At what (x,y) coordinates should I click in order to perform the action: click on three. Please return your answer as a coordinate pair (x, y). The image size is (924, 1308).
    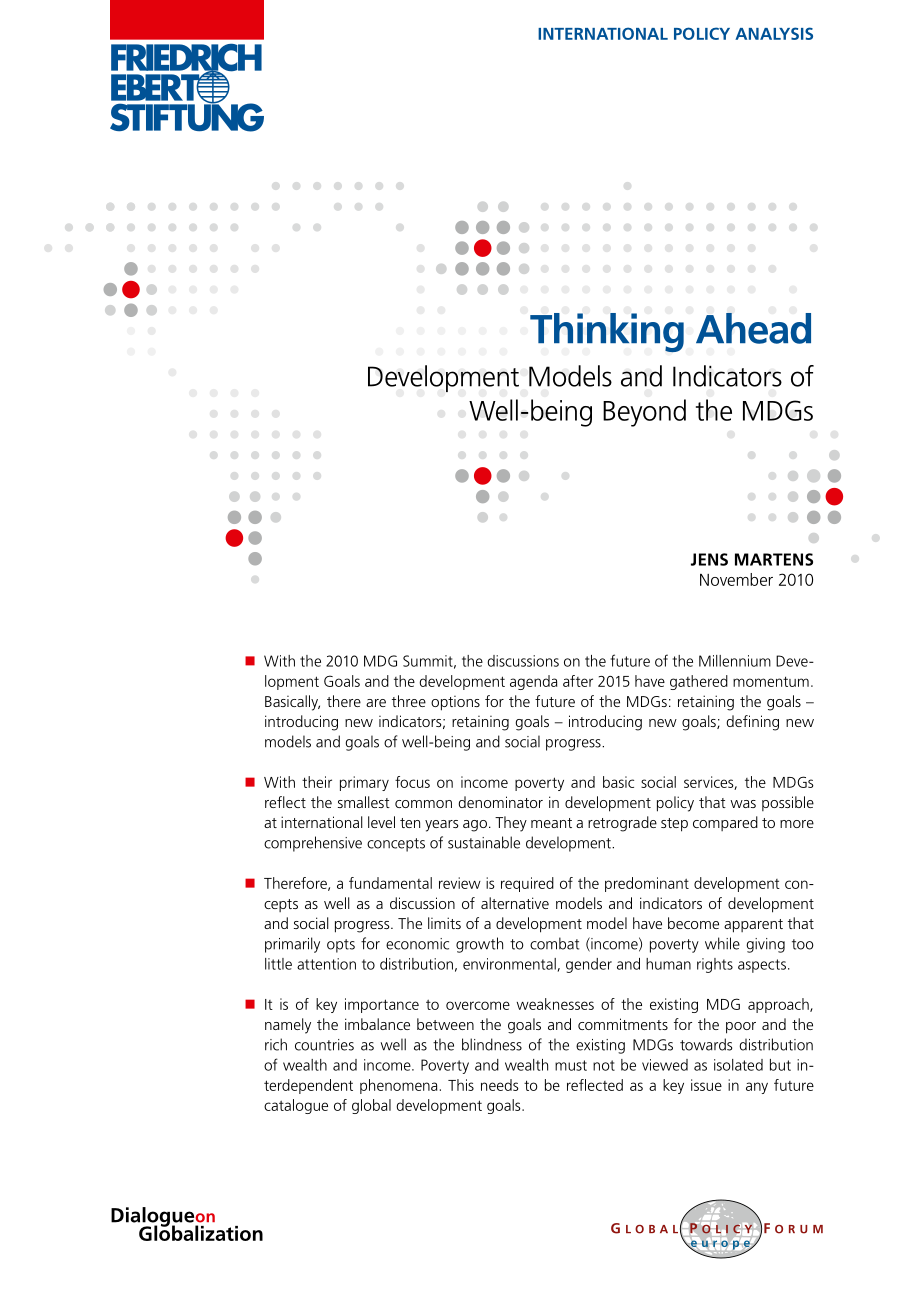
    Looking at the image, I should click on (409, 701).
